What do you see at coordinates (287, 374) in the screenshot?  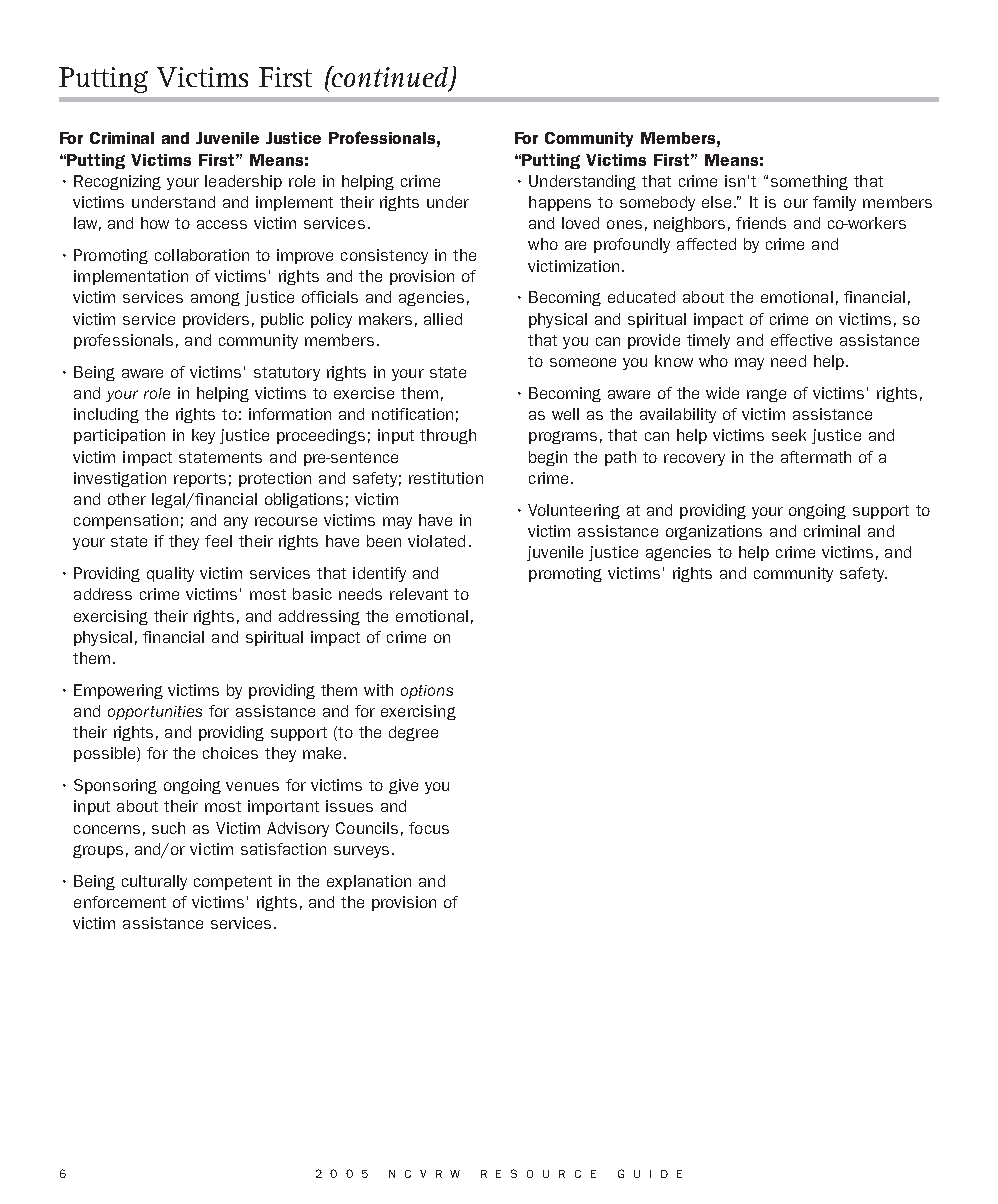 I see `statutory` at bounding box center [287, 374].
